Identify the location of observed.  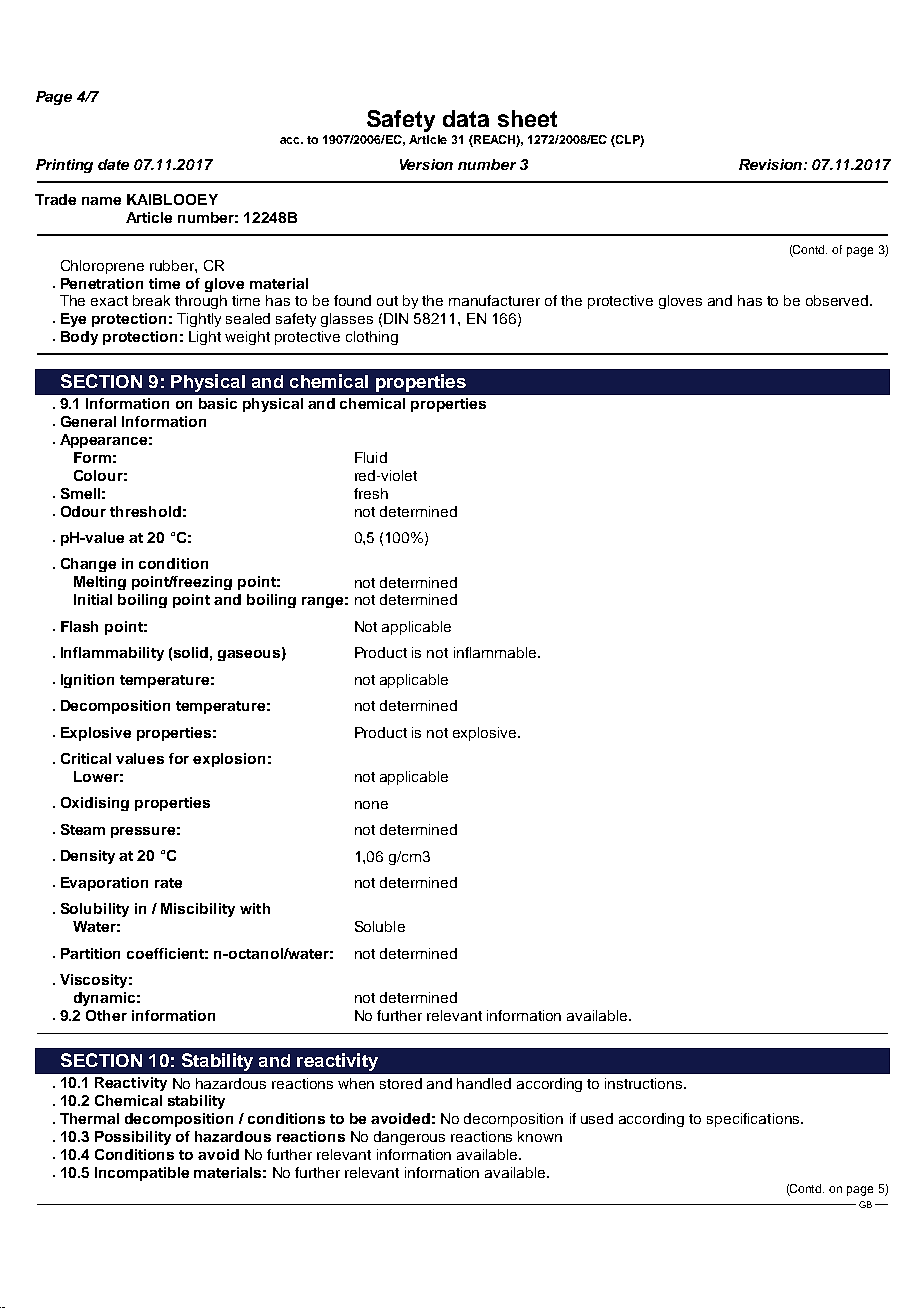
(838, 300).
